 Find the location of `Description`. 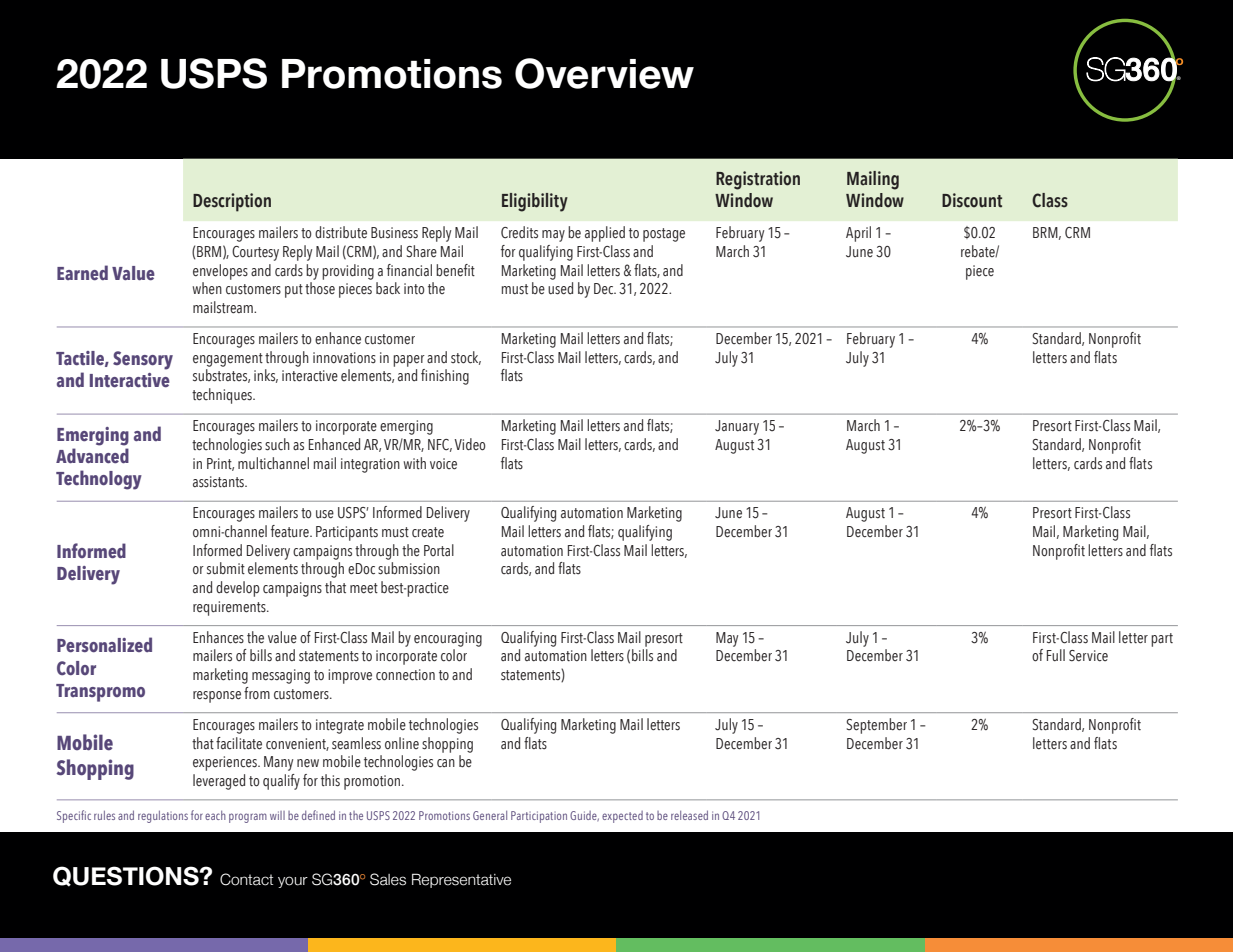

Description is located at coordinates (232, 202).
